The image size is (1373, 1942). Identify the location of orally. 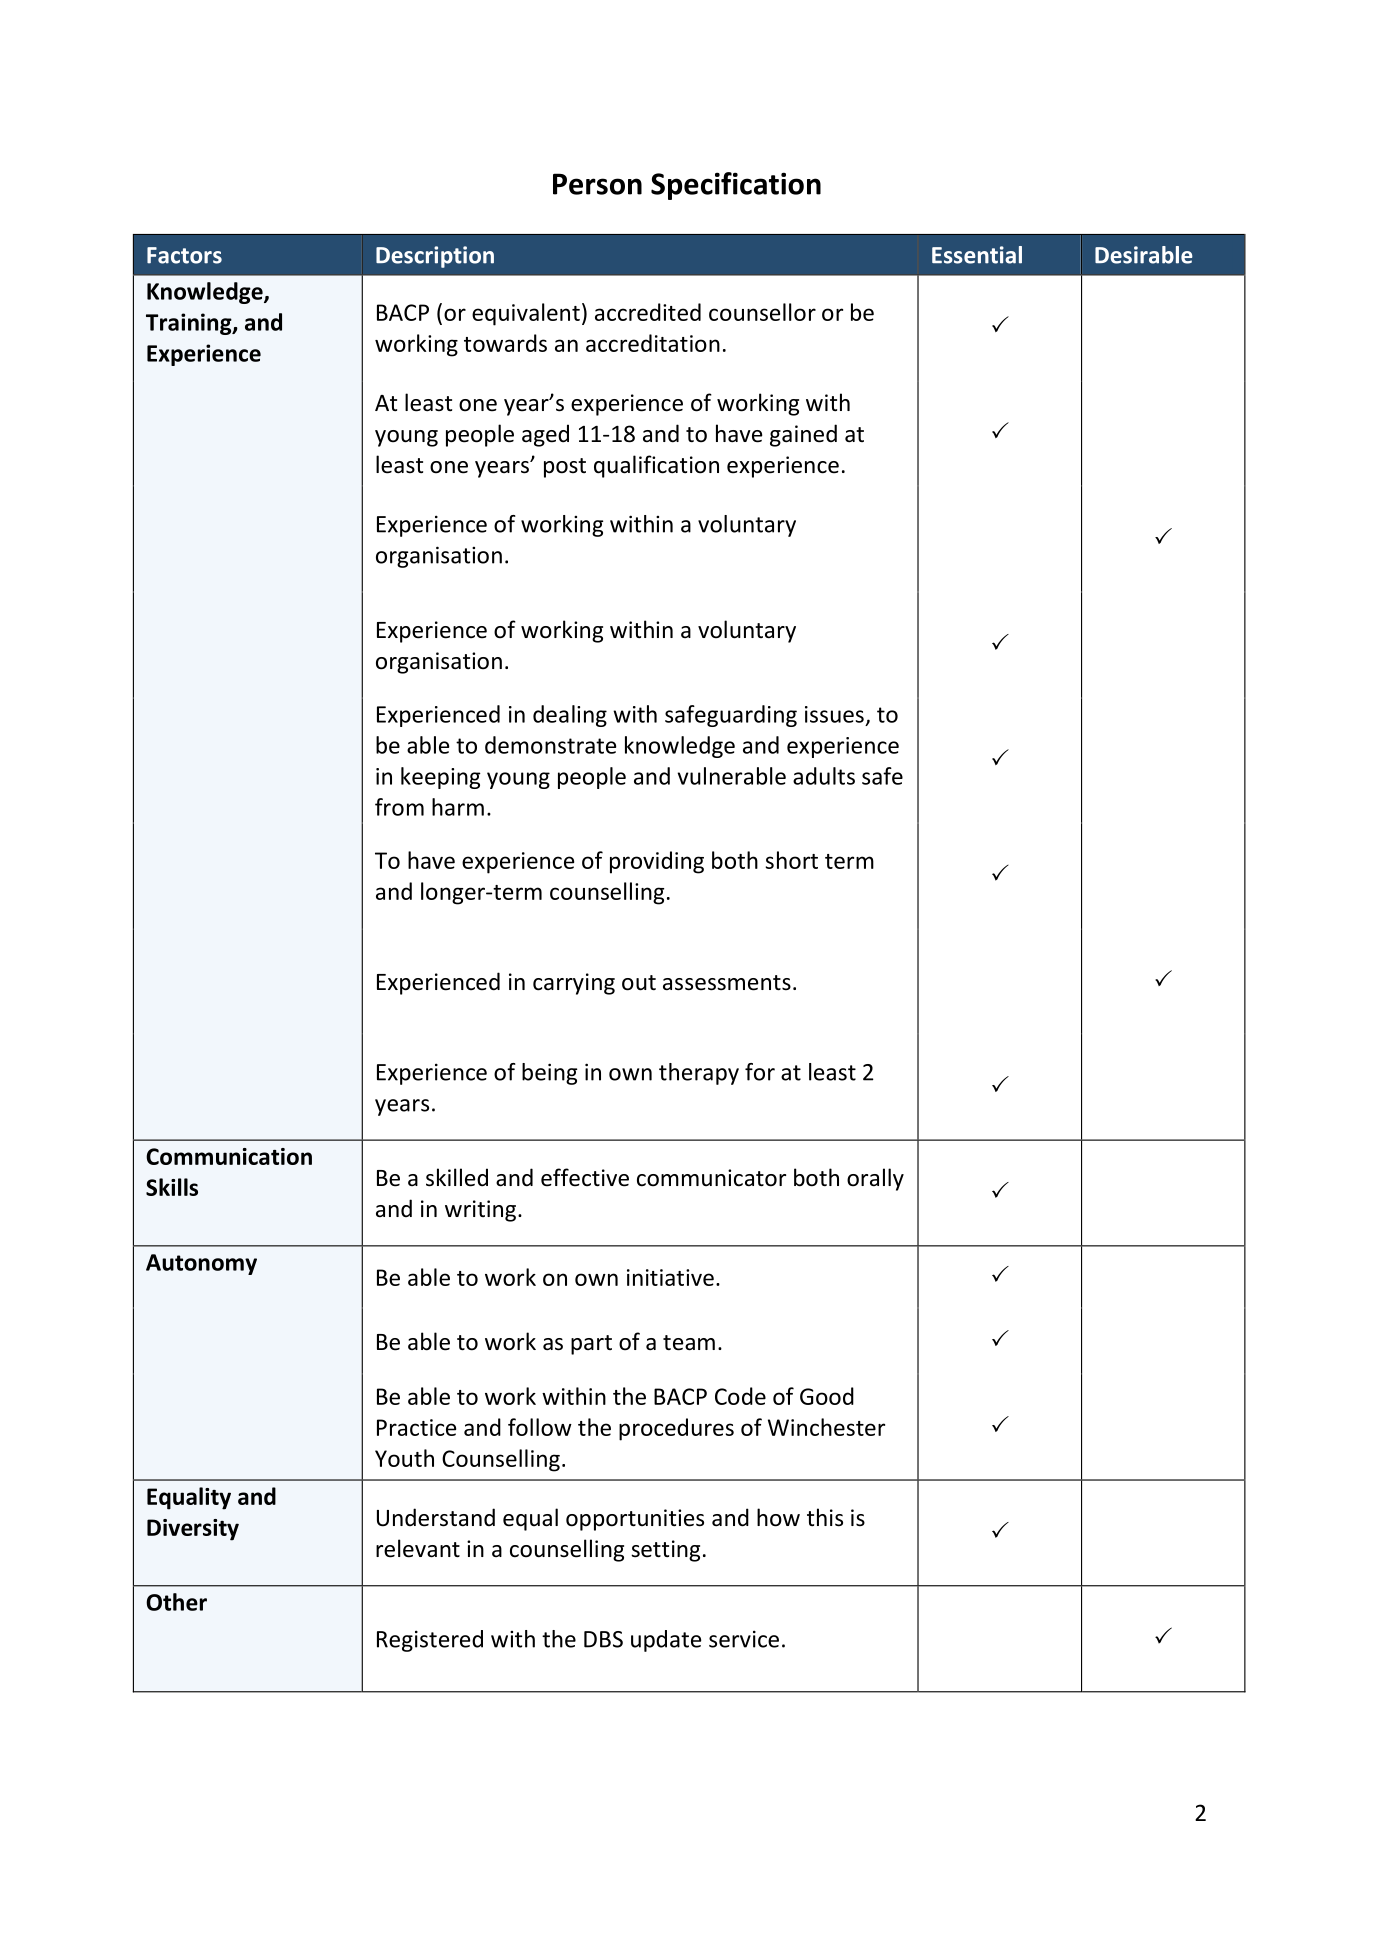
(875, 1179).
